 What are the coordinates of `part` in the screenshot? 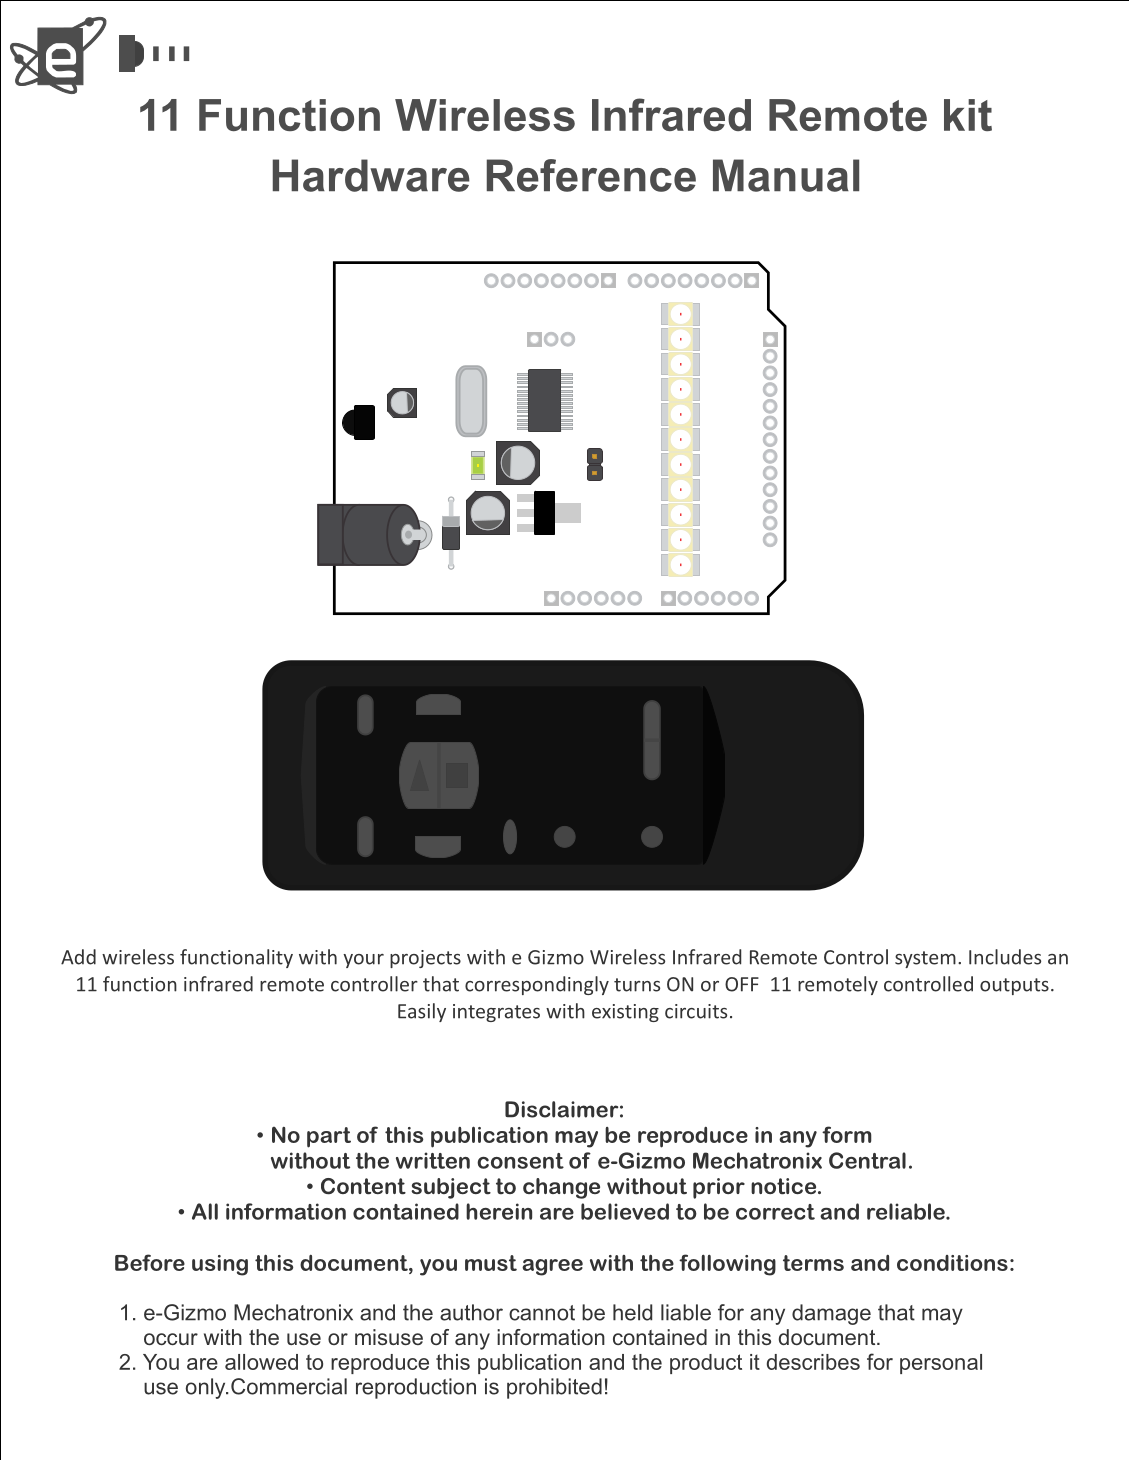 It's located at (329, 1137).
